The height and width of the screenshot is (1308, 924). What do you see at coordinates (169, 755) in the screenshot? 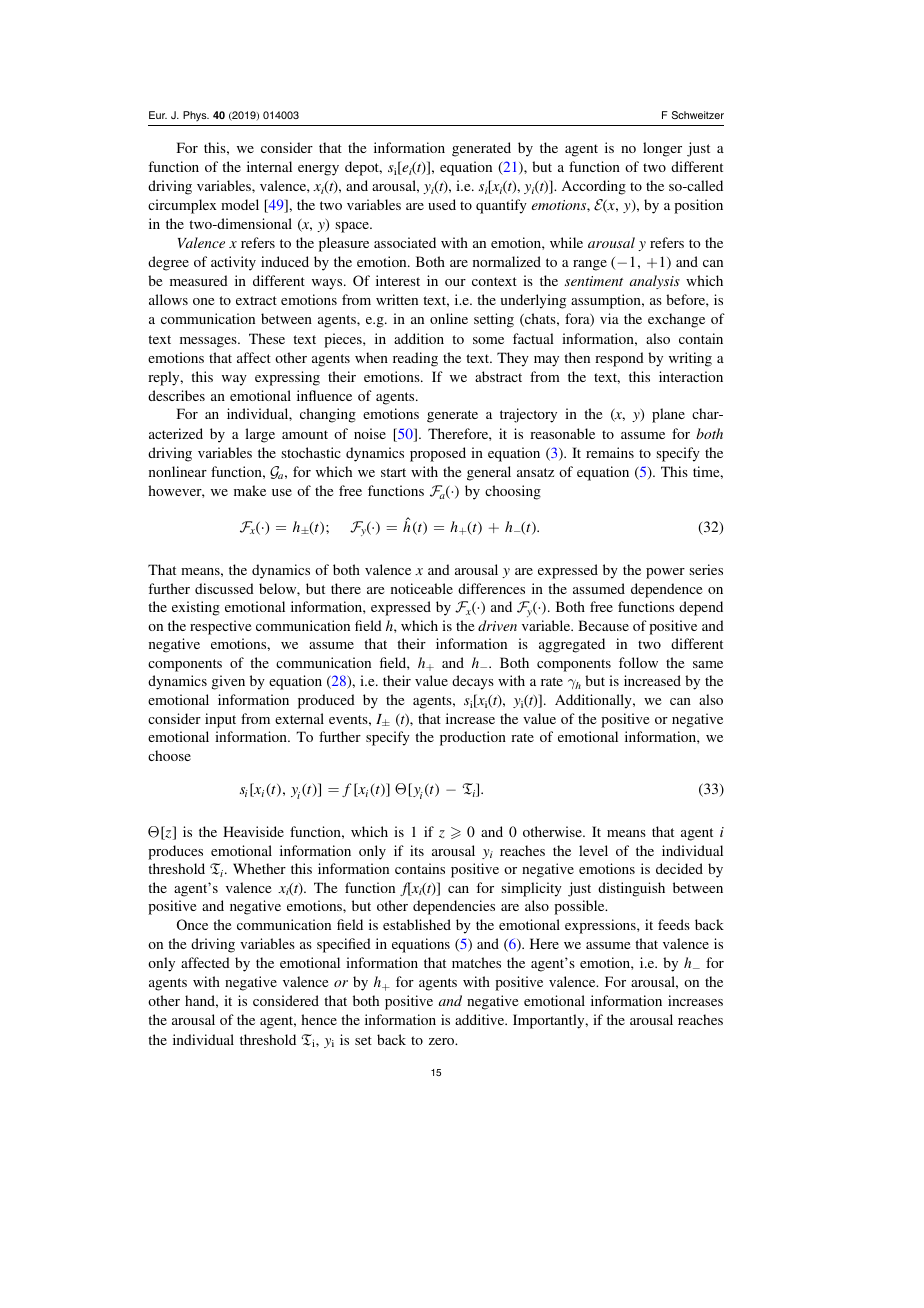
I see `choose` at bounding box center [169, 755].
